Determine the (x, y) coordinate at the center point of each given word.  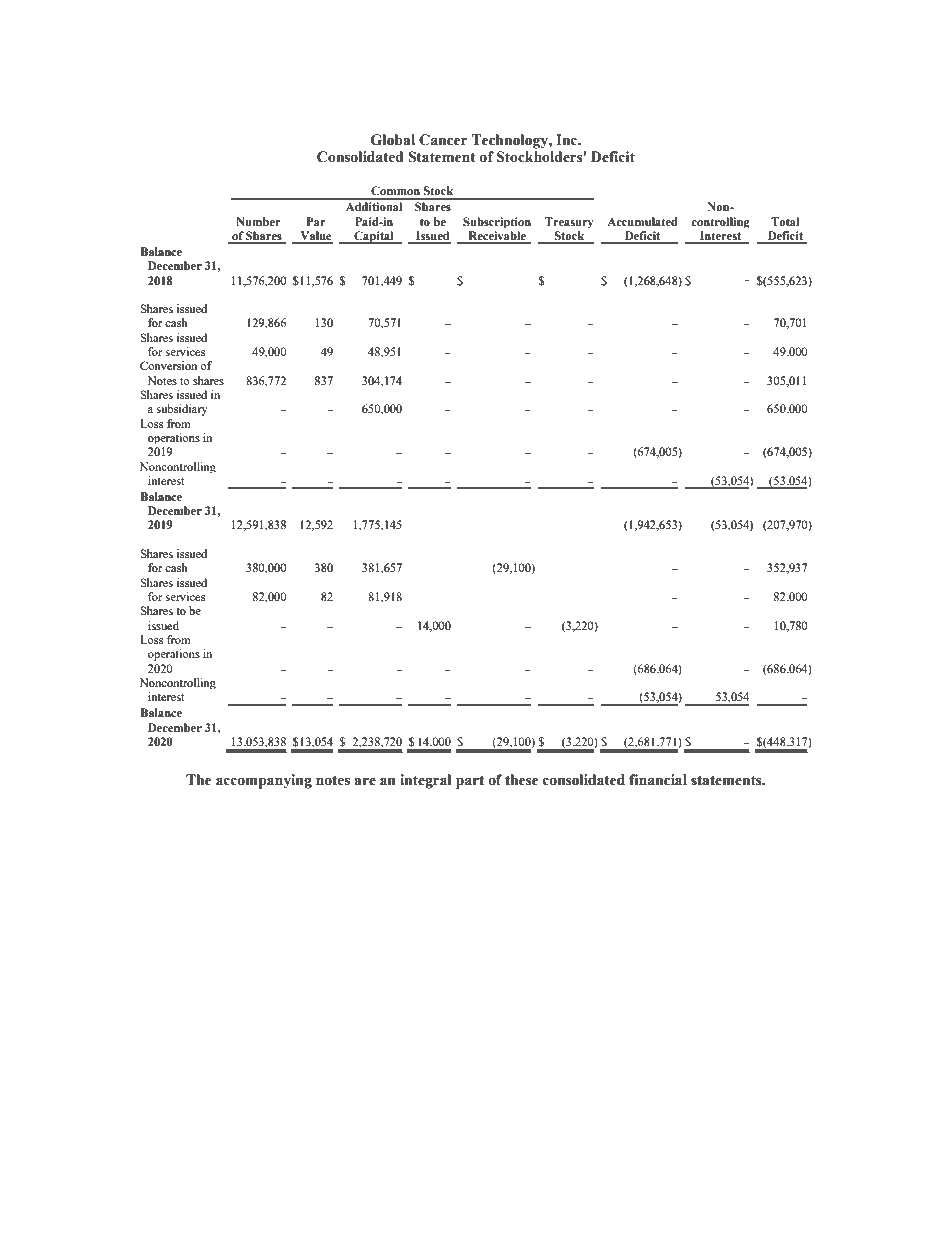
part (470, 782)
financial (658, 780)
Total (785, 222)
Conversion (168, 365)
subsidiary (182, 410)
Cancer (443, 140)
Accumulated (642, 221)
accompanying (264, 781)
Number (258, 221)
